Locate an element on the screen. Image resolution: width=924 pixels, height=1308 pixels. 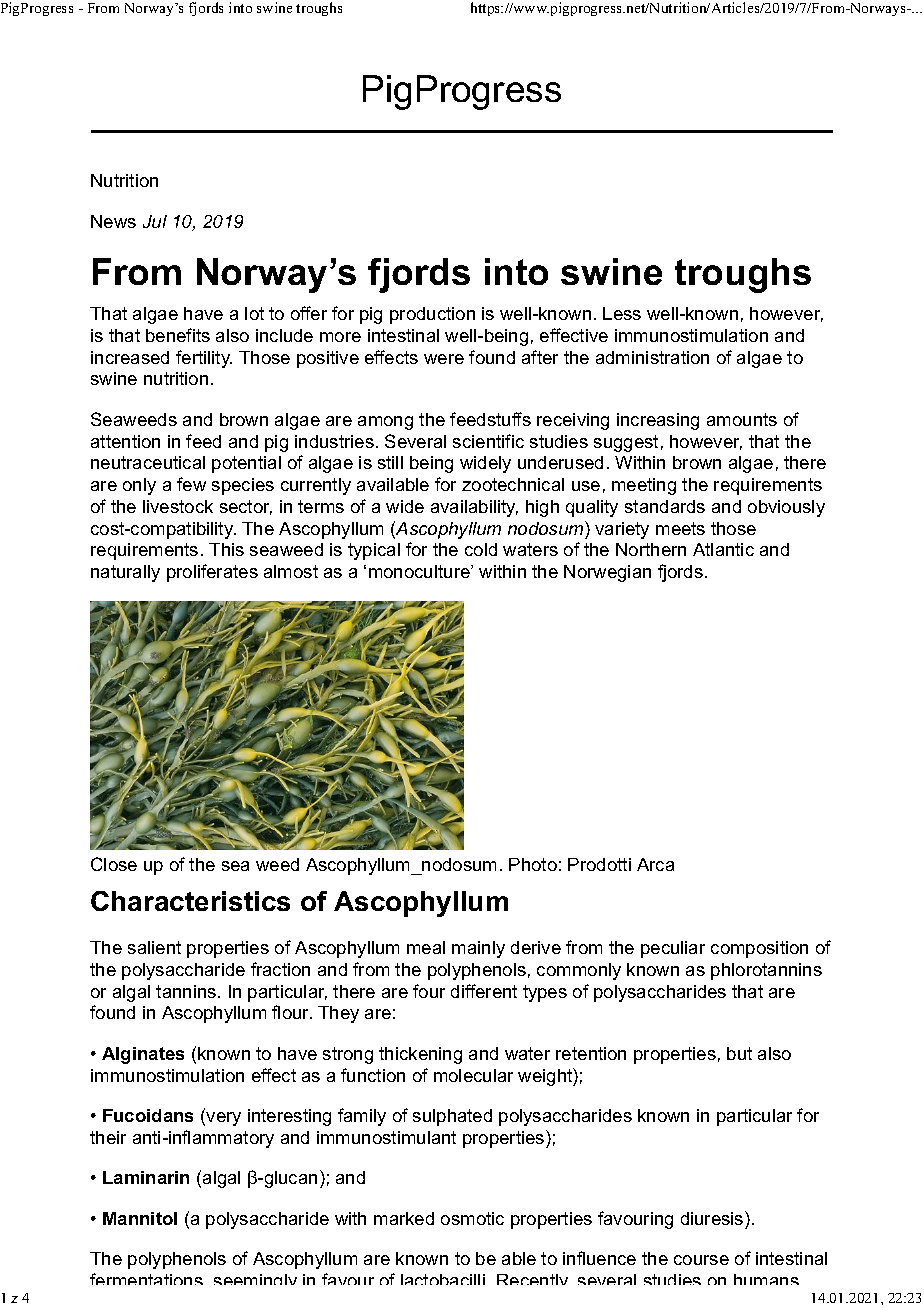
Jul is located at coordinates (155, 221).
